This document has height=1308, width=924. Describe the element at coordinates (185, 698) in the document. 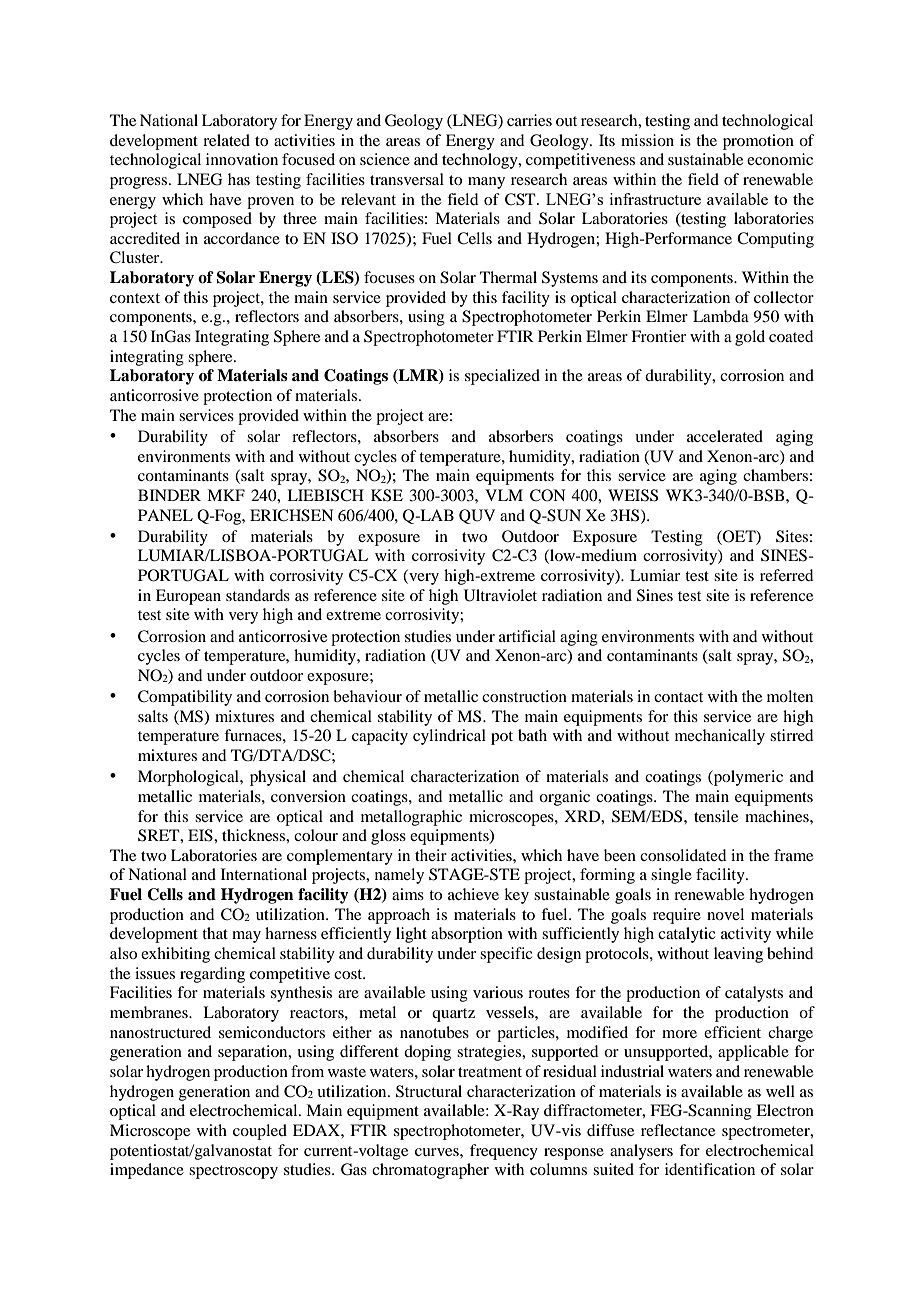

I see `Compatibility` at that location.
